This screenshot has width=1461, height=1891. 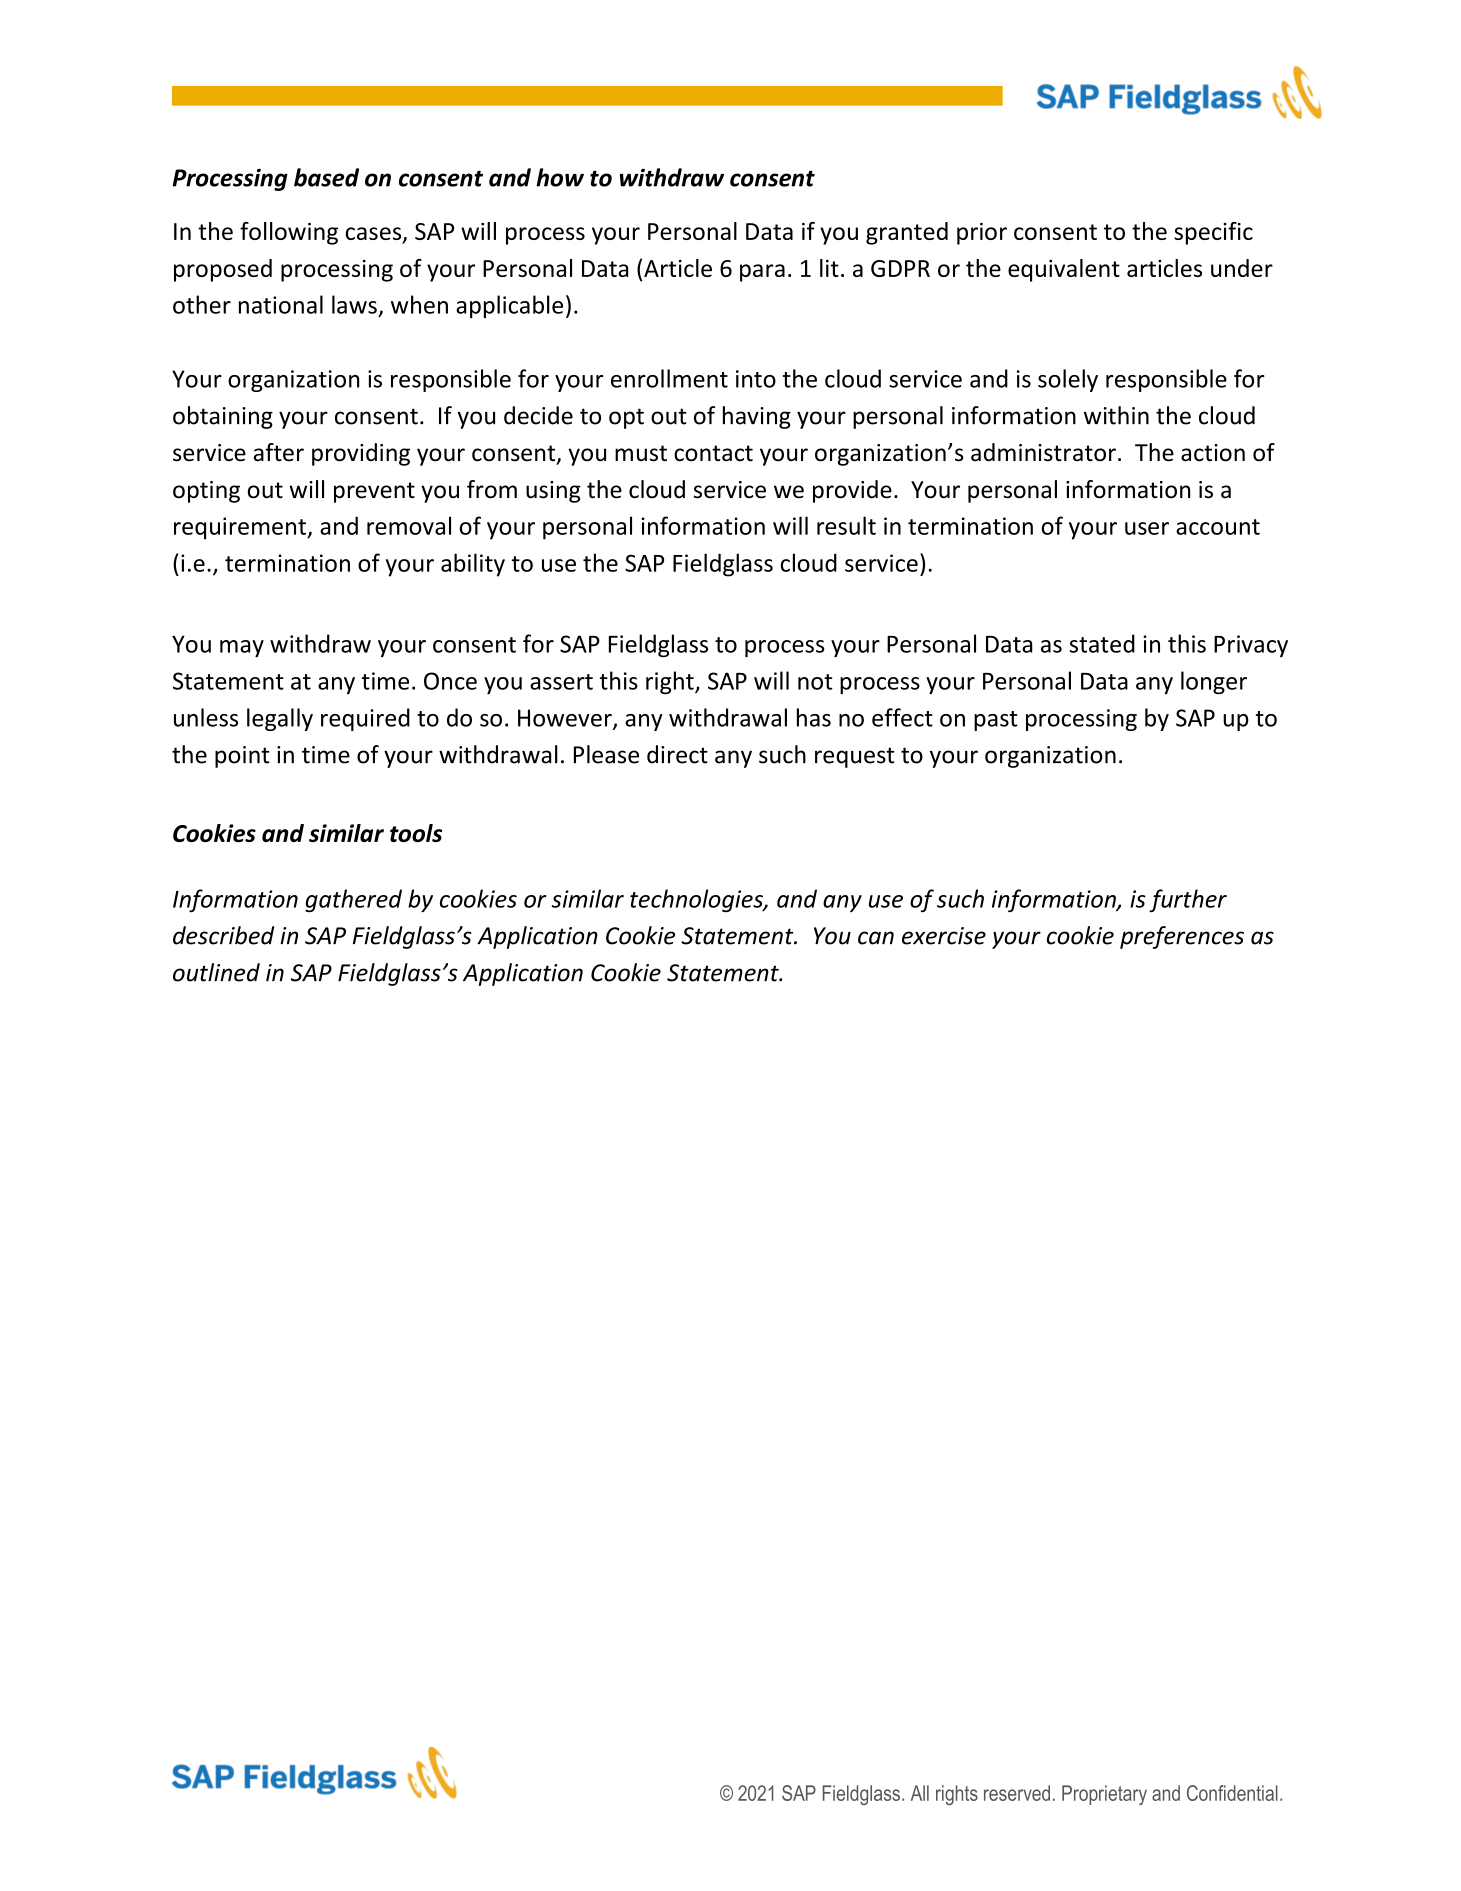 I want to click on longer, so click(x=1214, y=682).
